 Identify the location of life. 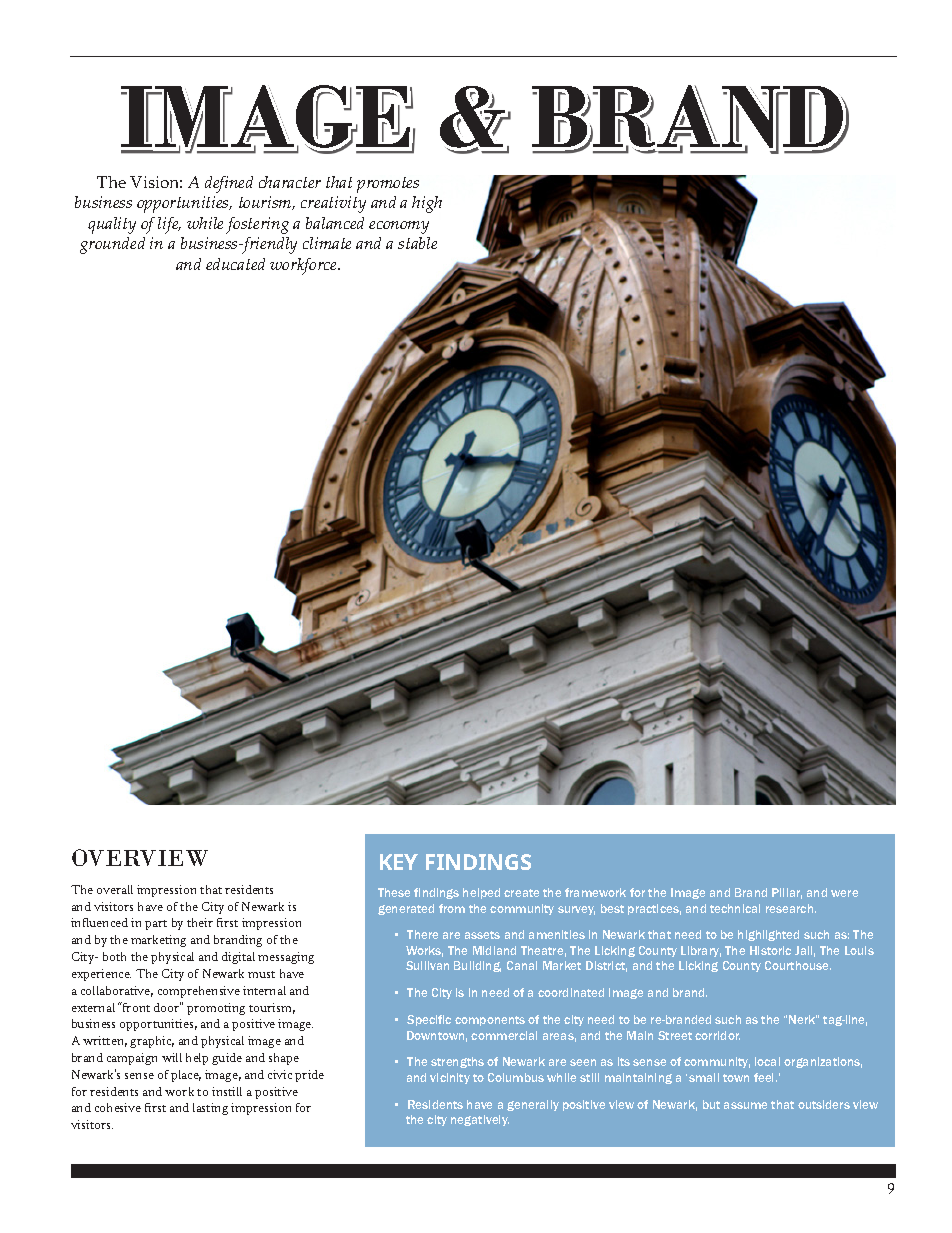
(169, 225).
